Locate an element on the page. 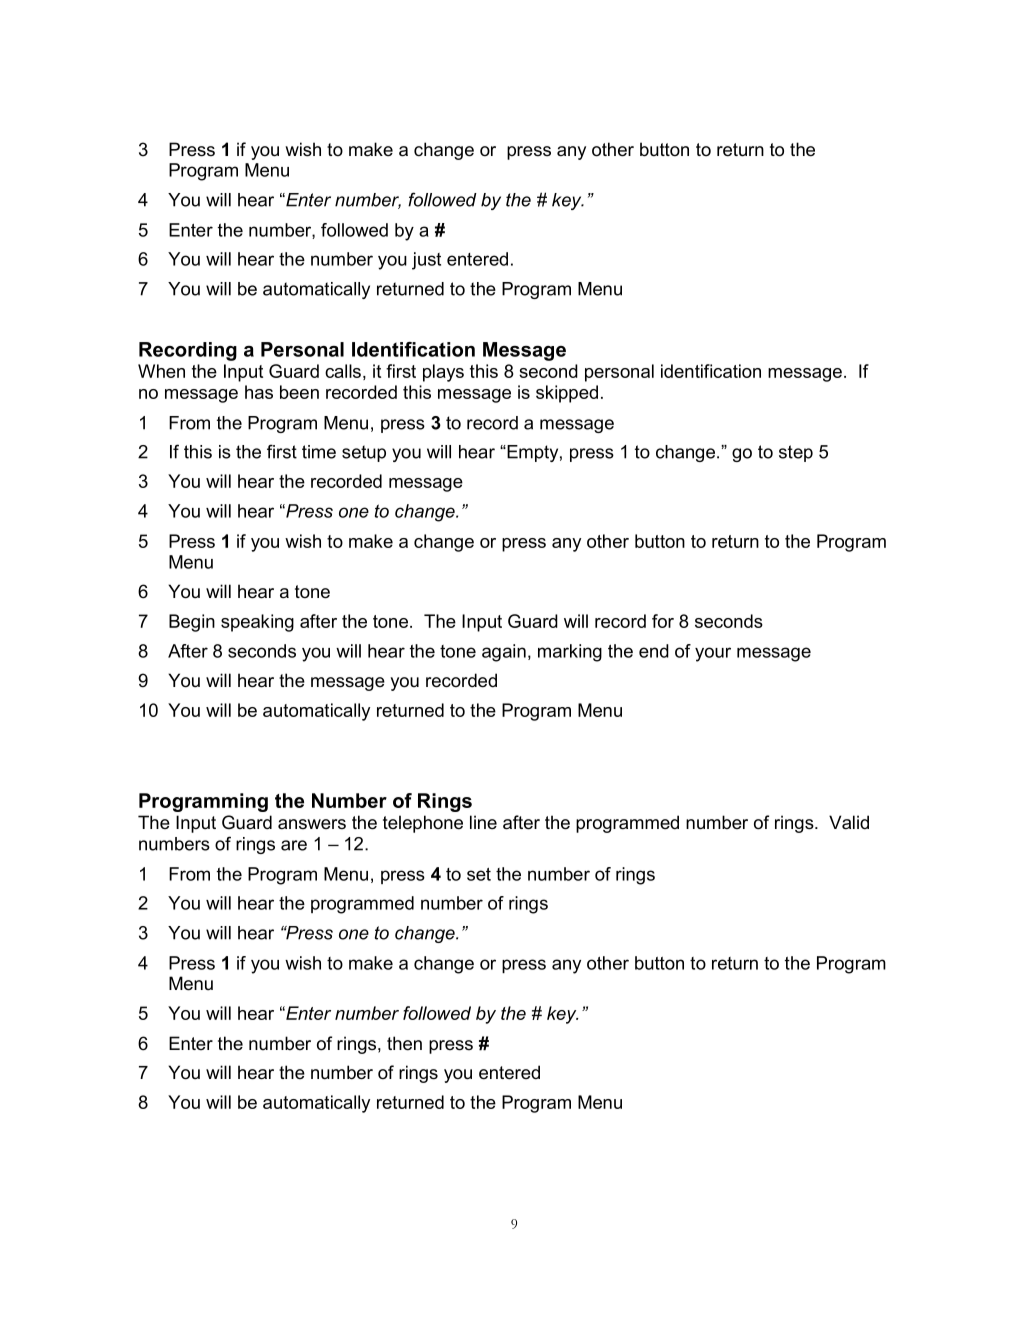  line is located at coordinates (483, 822).
